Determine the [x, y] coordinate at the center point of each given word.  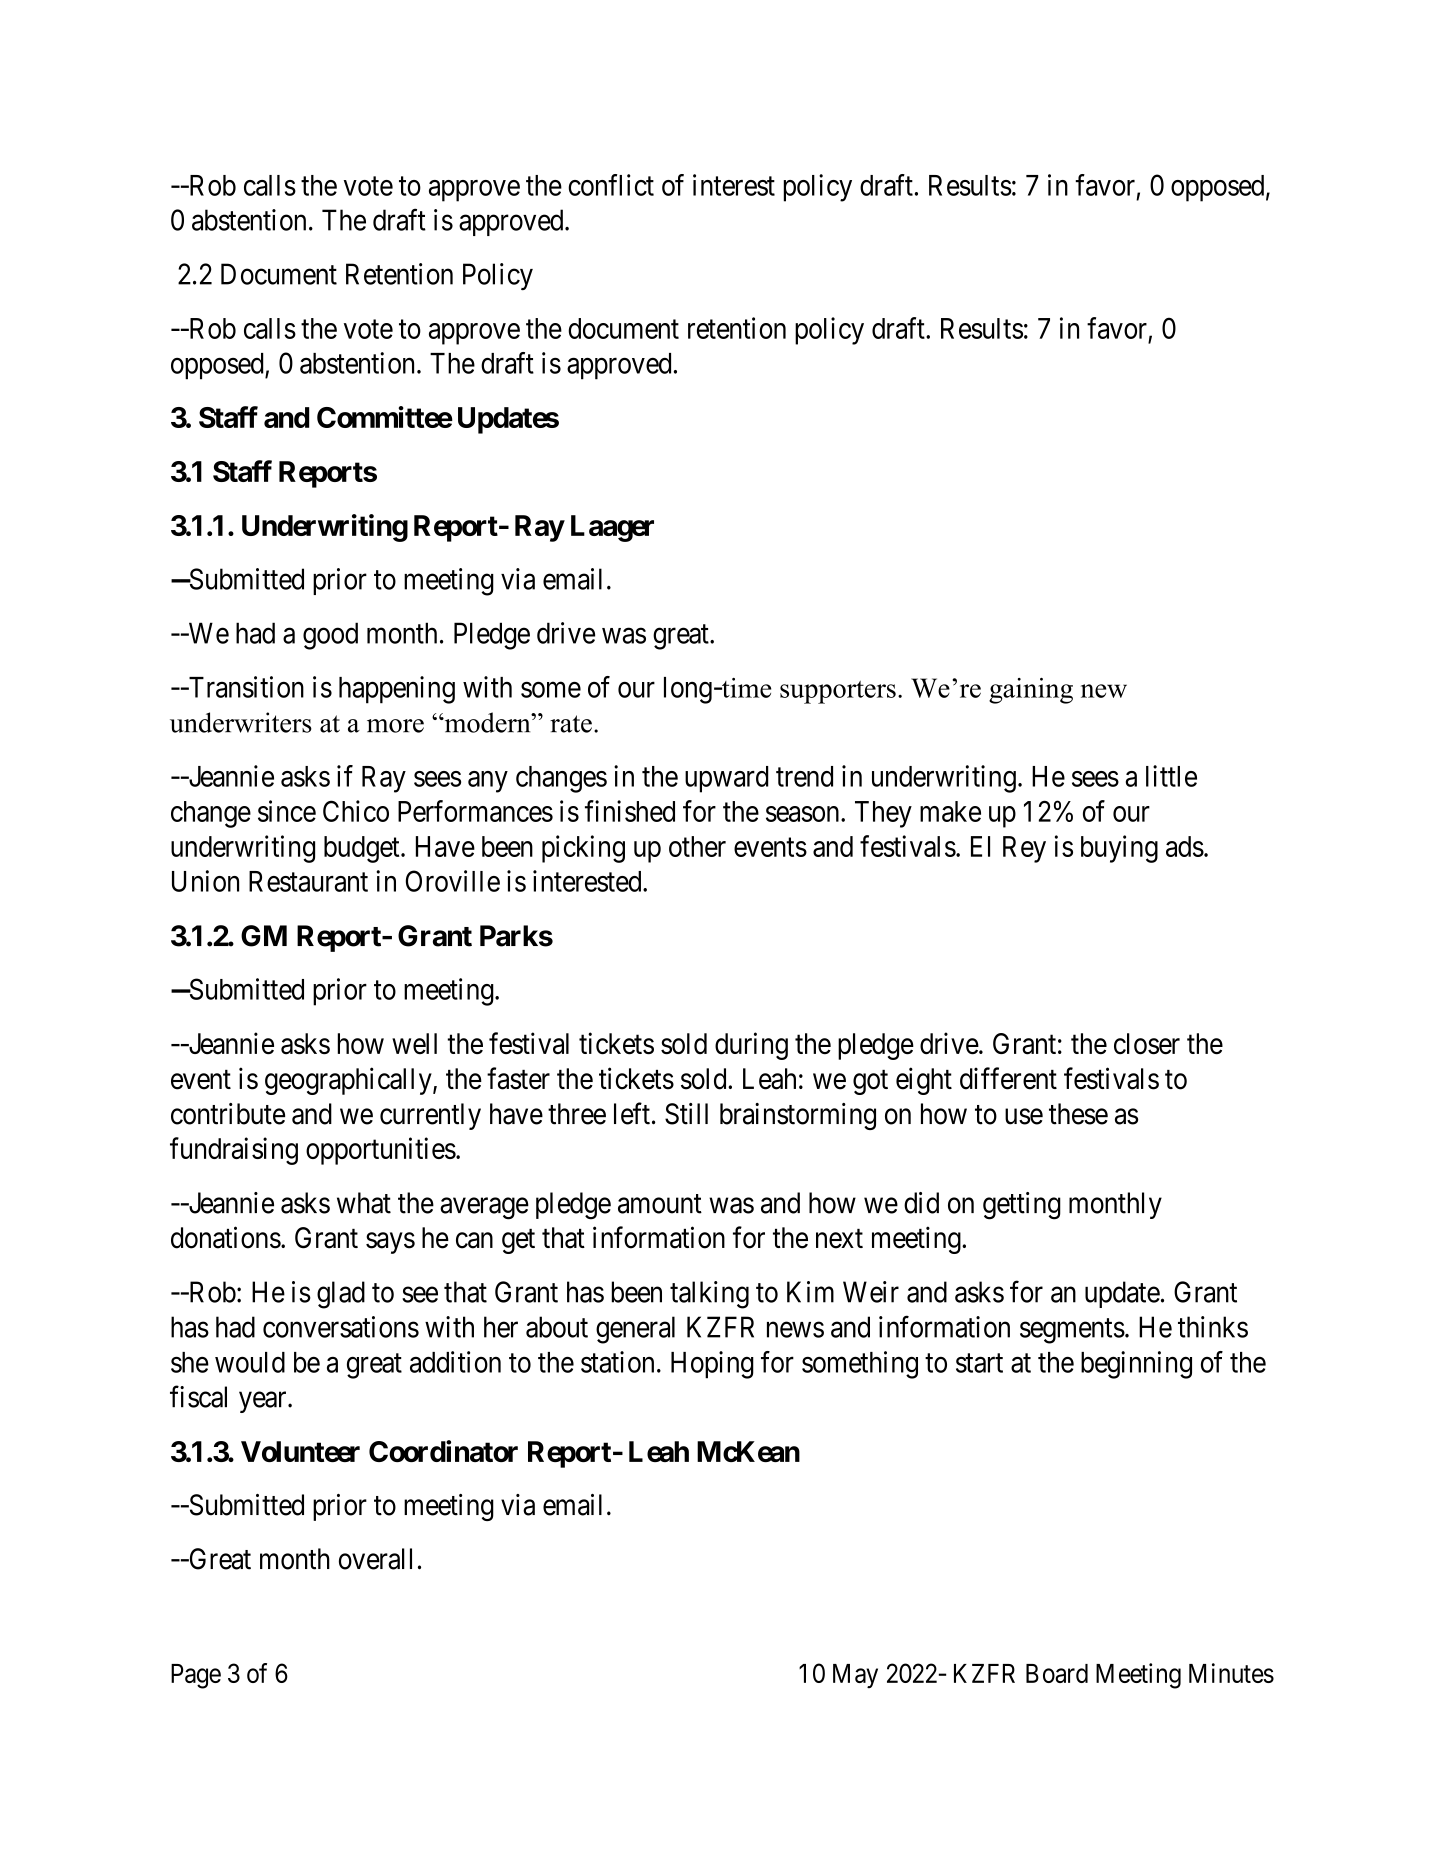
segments [1072, 1331]
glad [341, 1295]
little [1171, 776]
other [697, 846]
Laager [612, 528]
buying [1119, 849]
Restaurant [308, 881]
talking [709, 1295]
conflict [611, 185]
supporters [838, 692]
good [330, 636]
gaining [1031, 691]
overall [375, 1559]
